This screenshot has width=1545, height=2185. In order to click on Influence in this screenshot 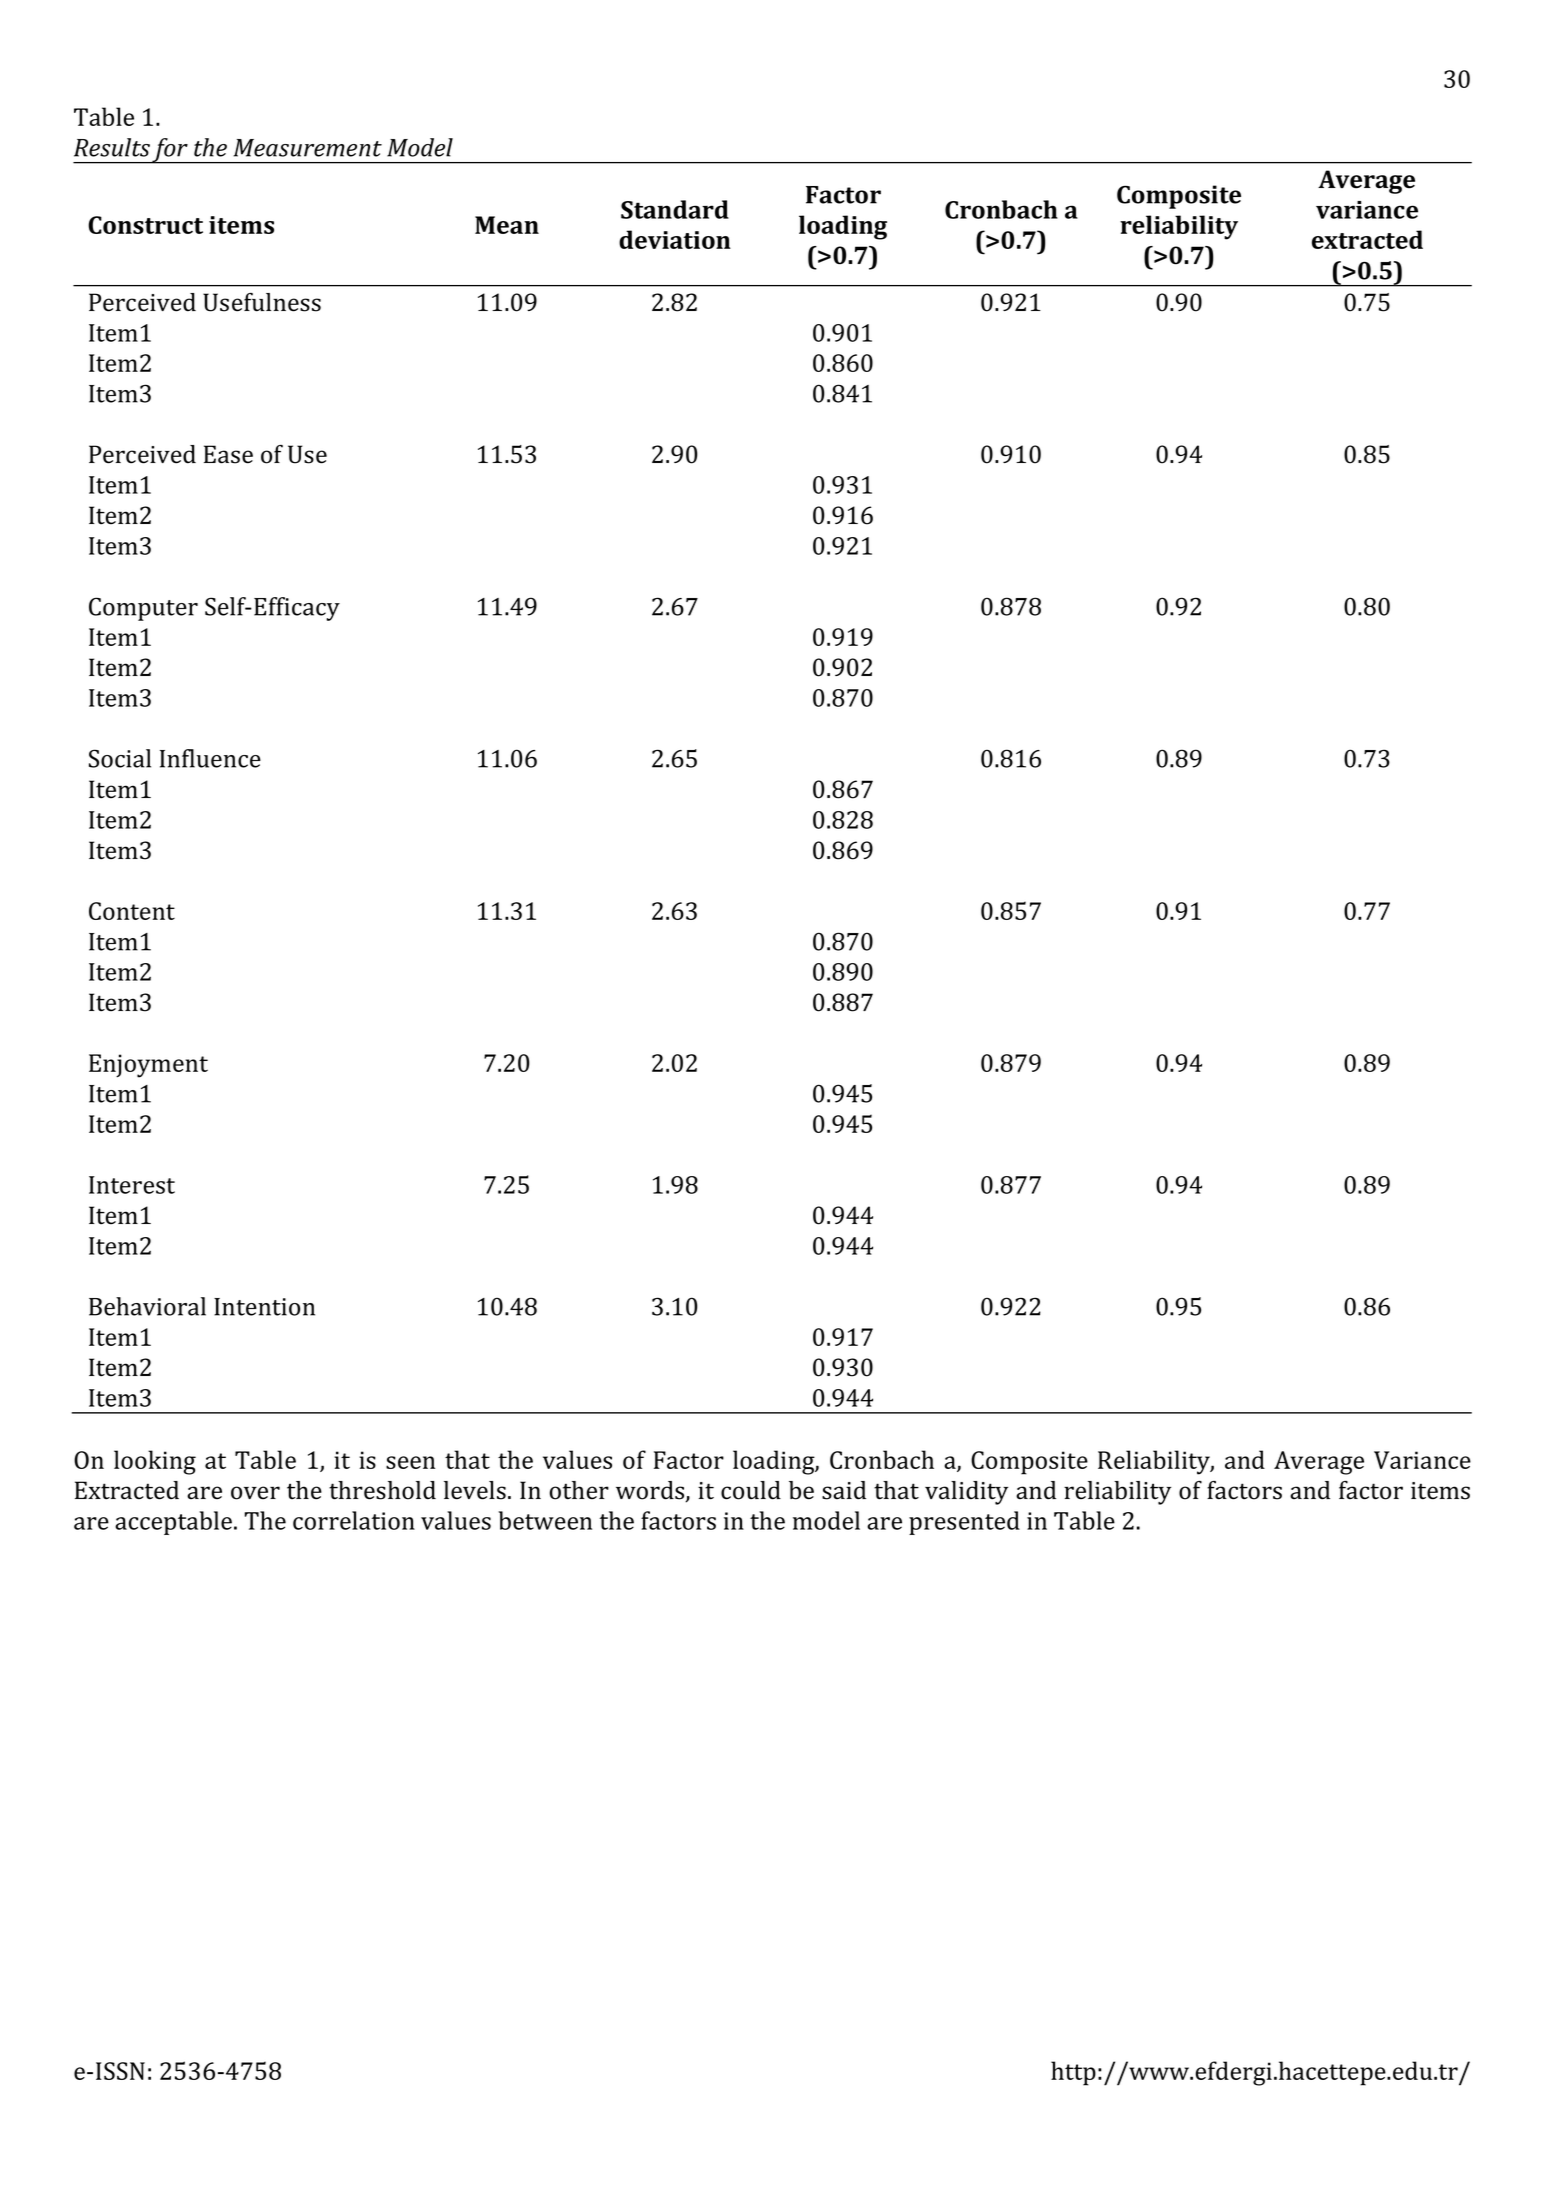, I will do `click(210, 758)`.
